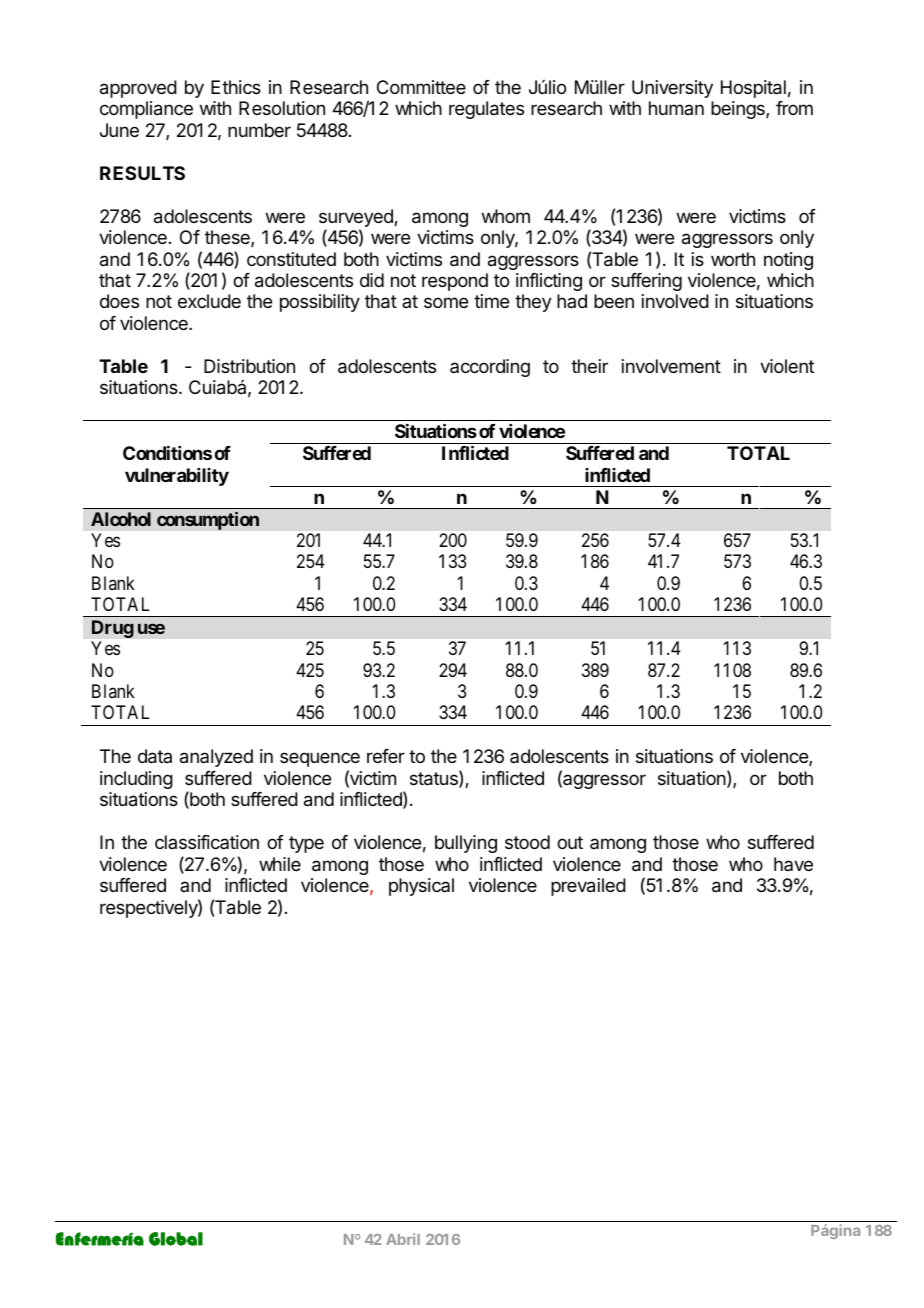 The width and height of the page is (924, 1308). Describe the element at coordinates (793, 864) in the page. I see `have` at that location.
